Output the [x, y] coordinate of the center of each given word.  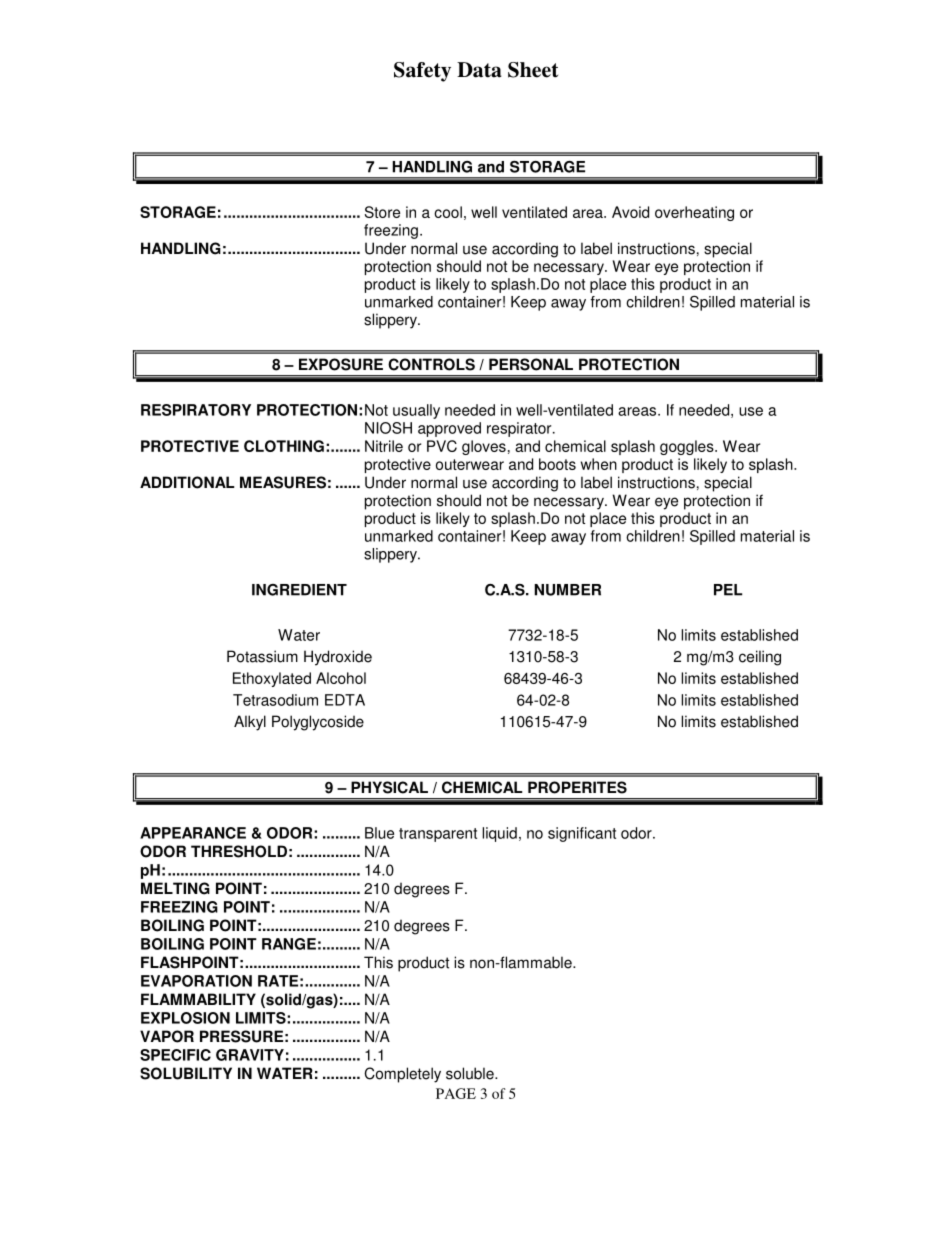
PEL [728, 590]
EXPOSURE [341, 364]
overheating [694, 213]
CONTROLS [431, 364]
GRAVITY [250, 1055]
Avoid [630, 212]
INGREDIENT [299, 590]
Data [479, 70]
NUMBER [567, 590]
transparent [438, 835]
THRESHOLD [239, 851]
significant [582, 834]
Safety [422, 72]
